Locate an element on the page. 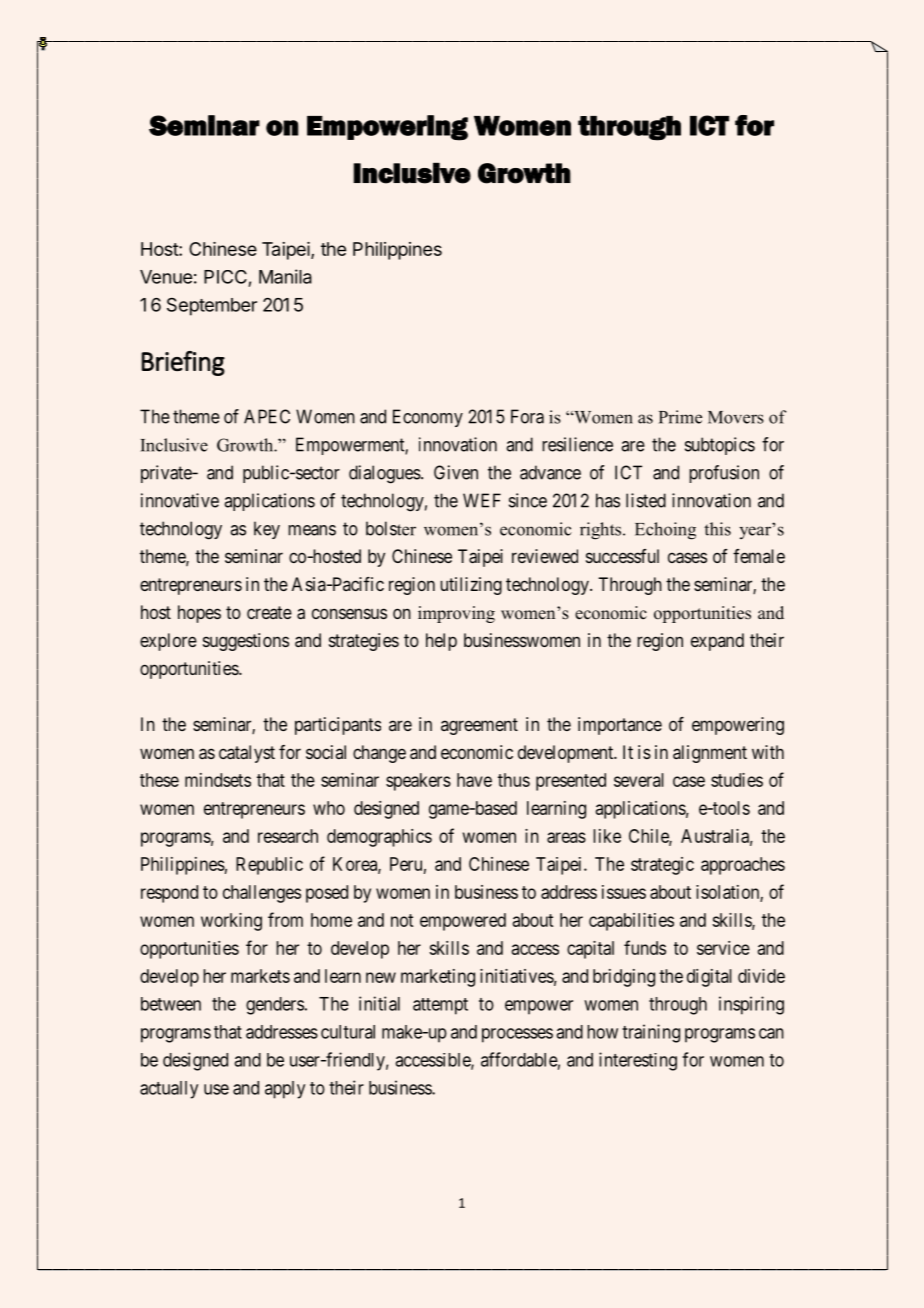  Economy is located at coordinates (428, 418).
